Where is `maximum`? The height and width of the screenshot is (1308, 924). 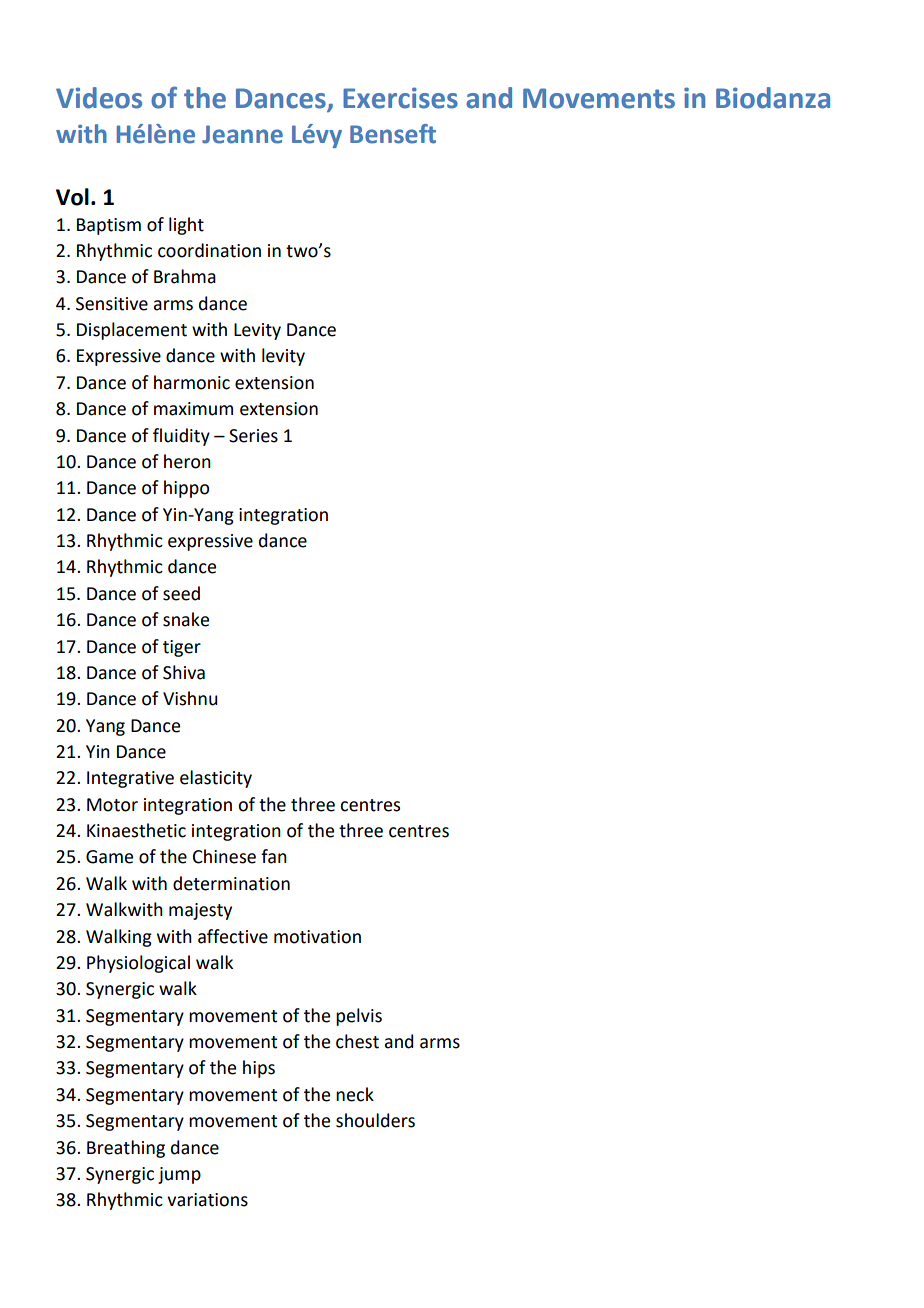 maximum is located at coordinates (193, 409).
